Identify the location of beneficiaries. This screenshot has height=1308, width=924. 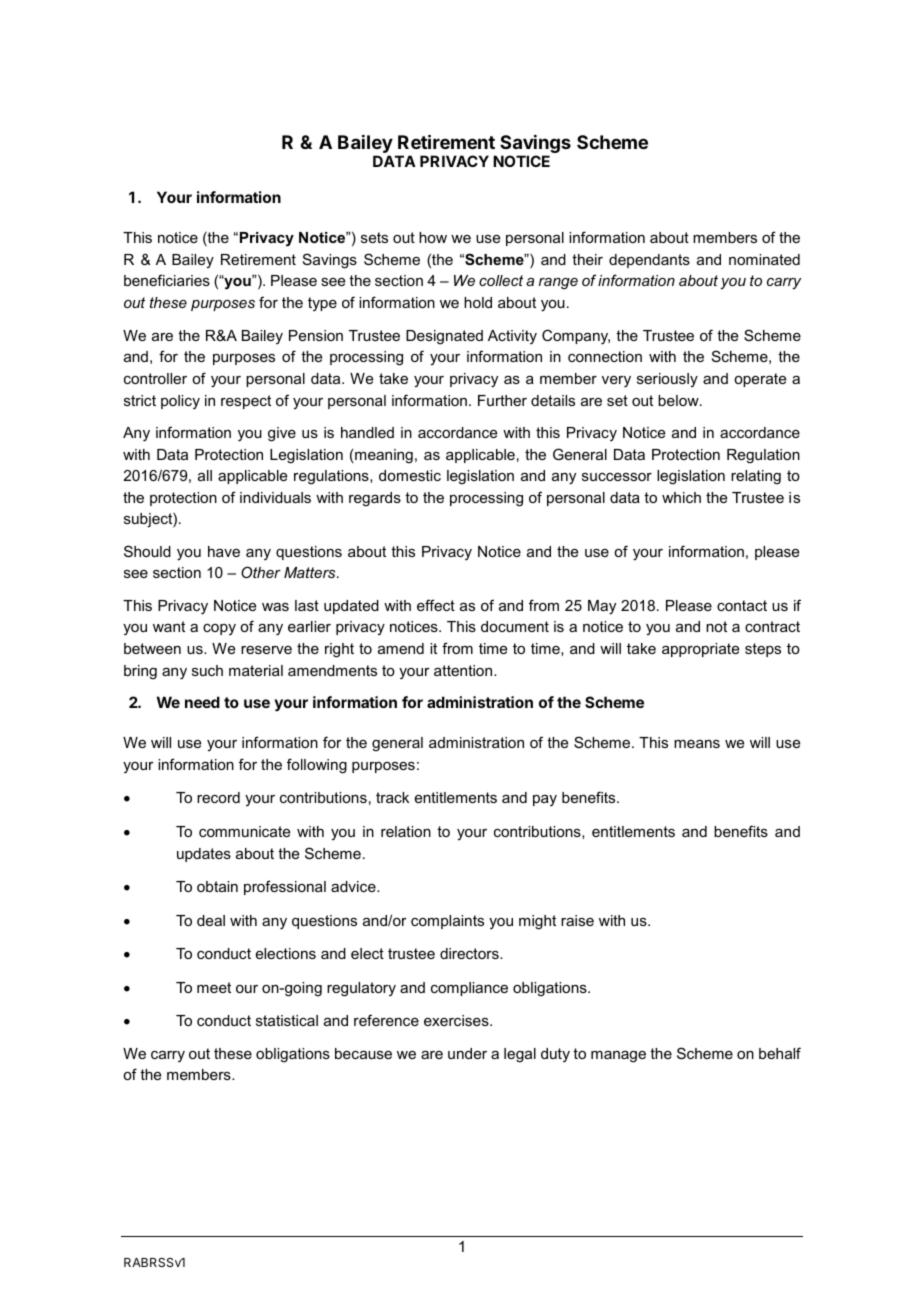
(167, 280).
